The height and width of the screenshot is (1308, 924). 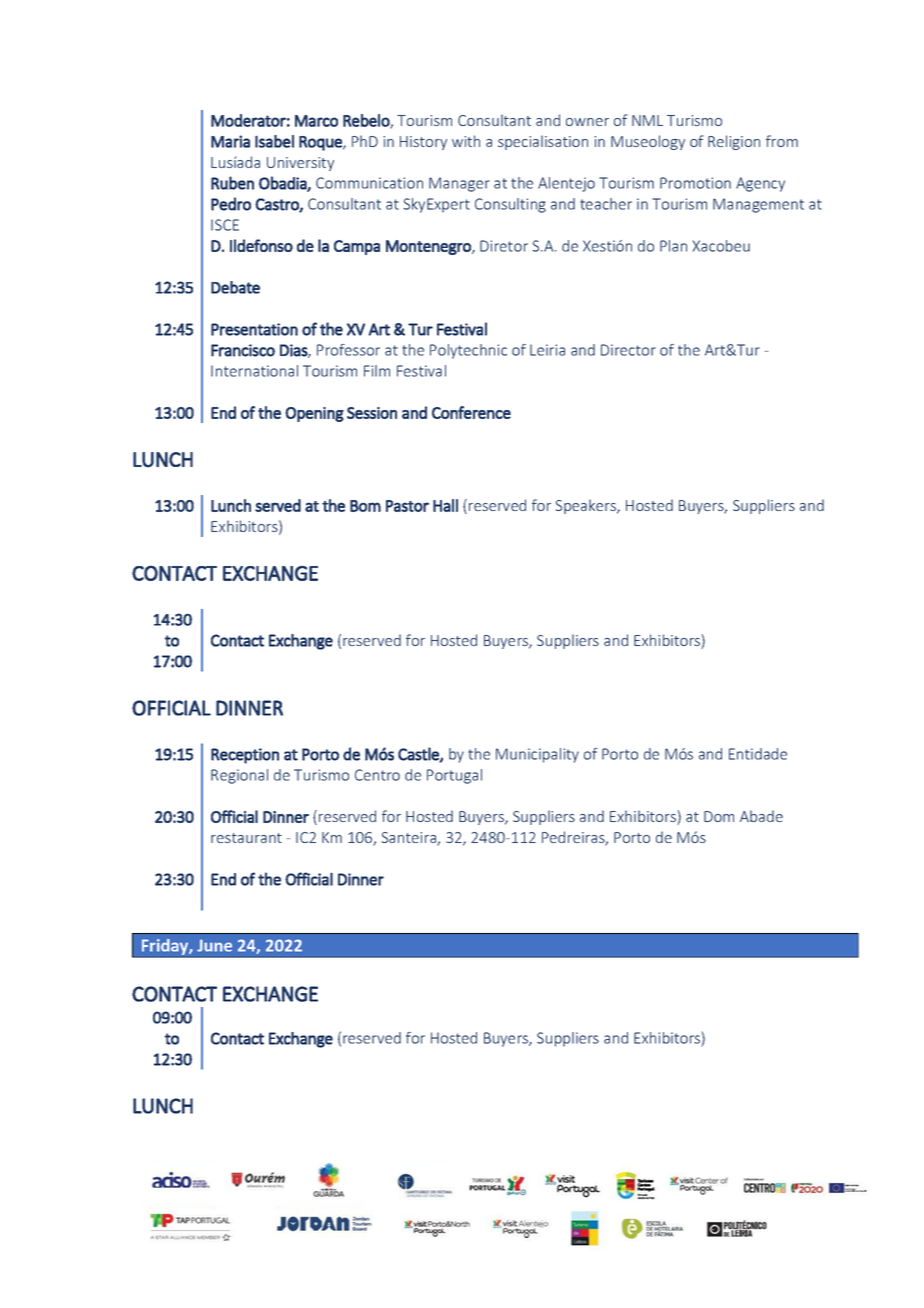 I want to click on Bom, so click(x=365, y=506).
